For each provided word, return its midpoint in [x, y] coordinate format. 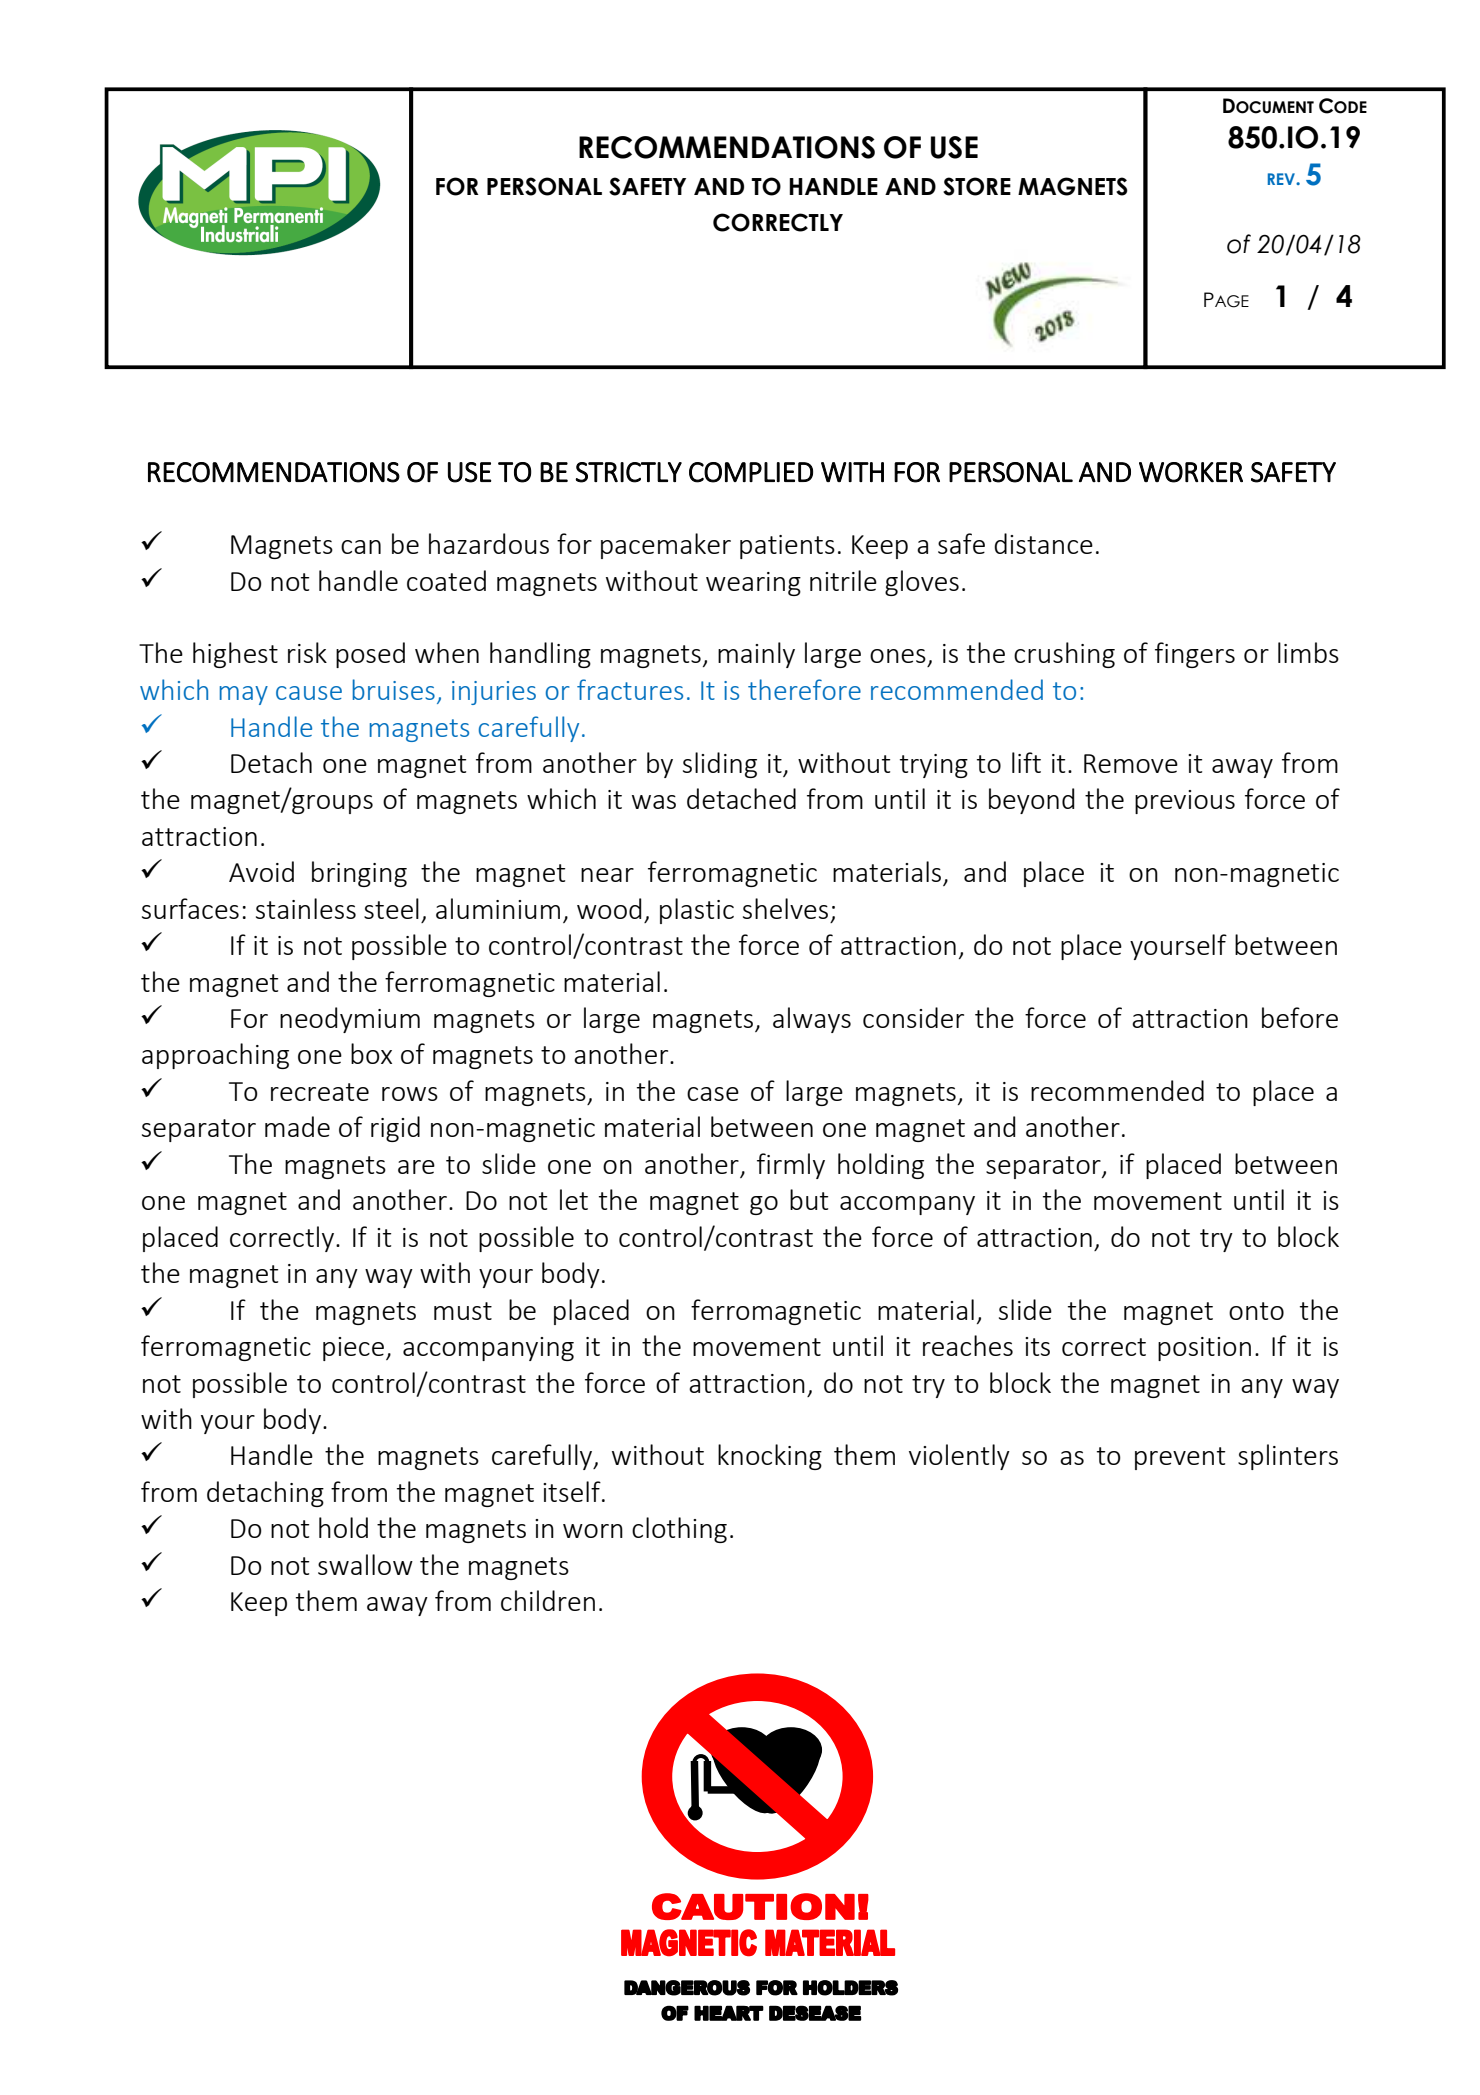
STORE [977, 186]
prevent [1180, 1458]
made [297, 1126]
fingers [1195, 655]
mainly [756, 655]
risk [307, 652]
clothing [679, 1530]
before [1300, 1017]
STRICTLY [628, 472]
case [713, 1094]
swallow [365, 1564]
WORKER [1191, 472]
